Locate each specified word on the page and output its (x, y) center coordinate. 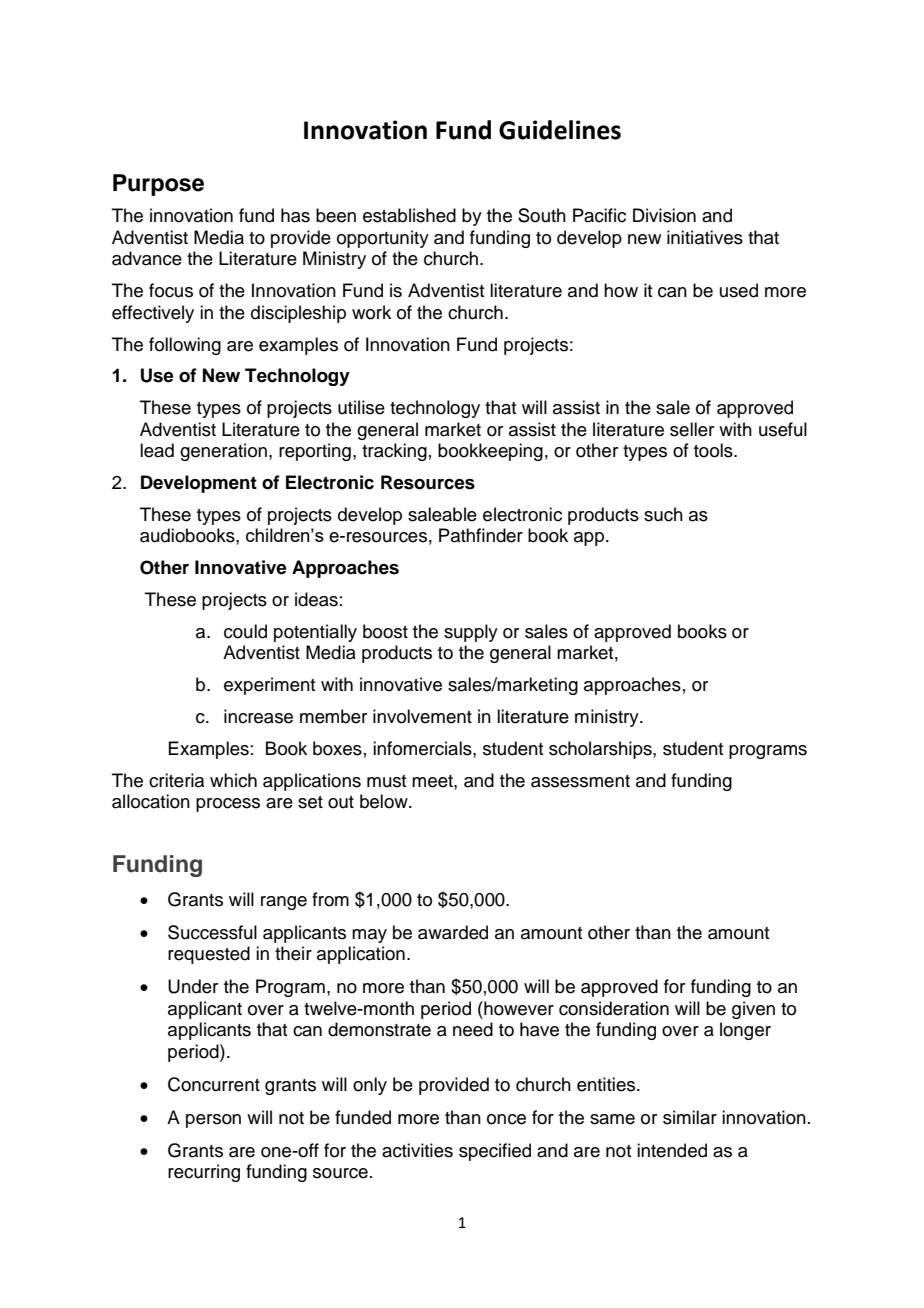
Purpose (158, 185)
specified (495, 1152)
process (228, 805)
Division (664, 215)
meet (433, 781)
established (409, 215)
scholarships (601, 750)
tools (714, 450)
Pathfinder (481, 535)
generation (223, 452)
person (213, 1121)
